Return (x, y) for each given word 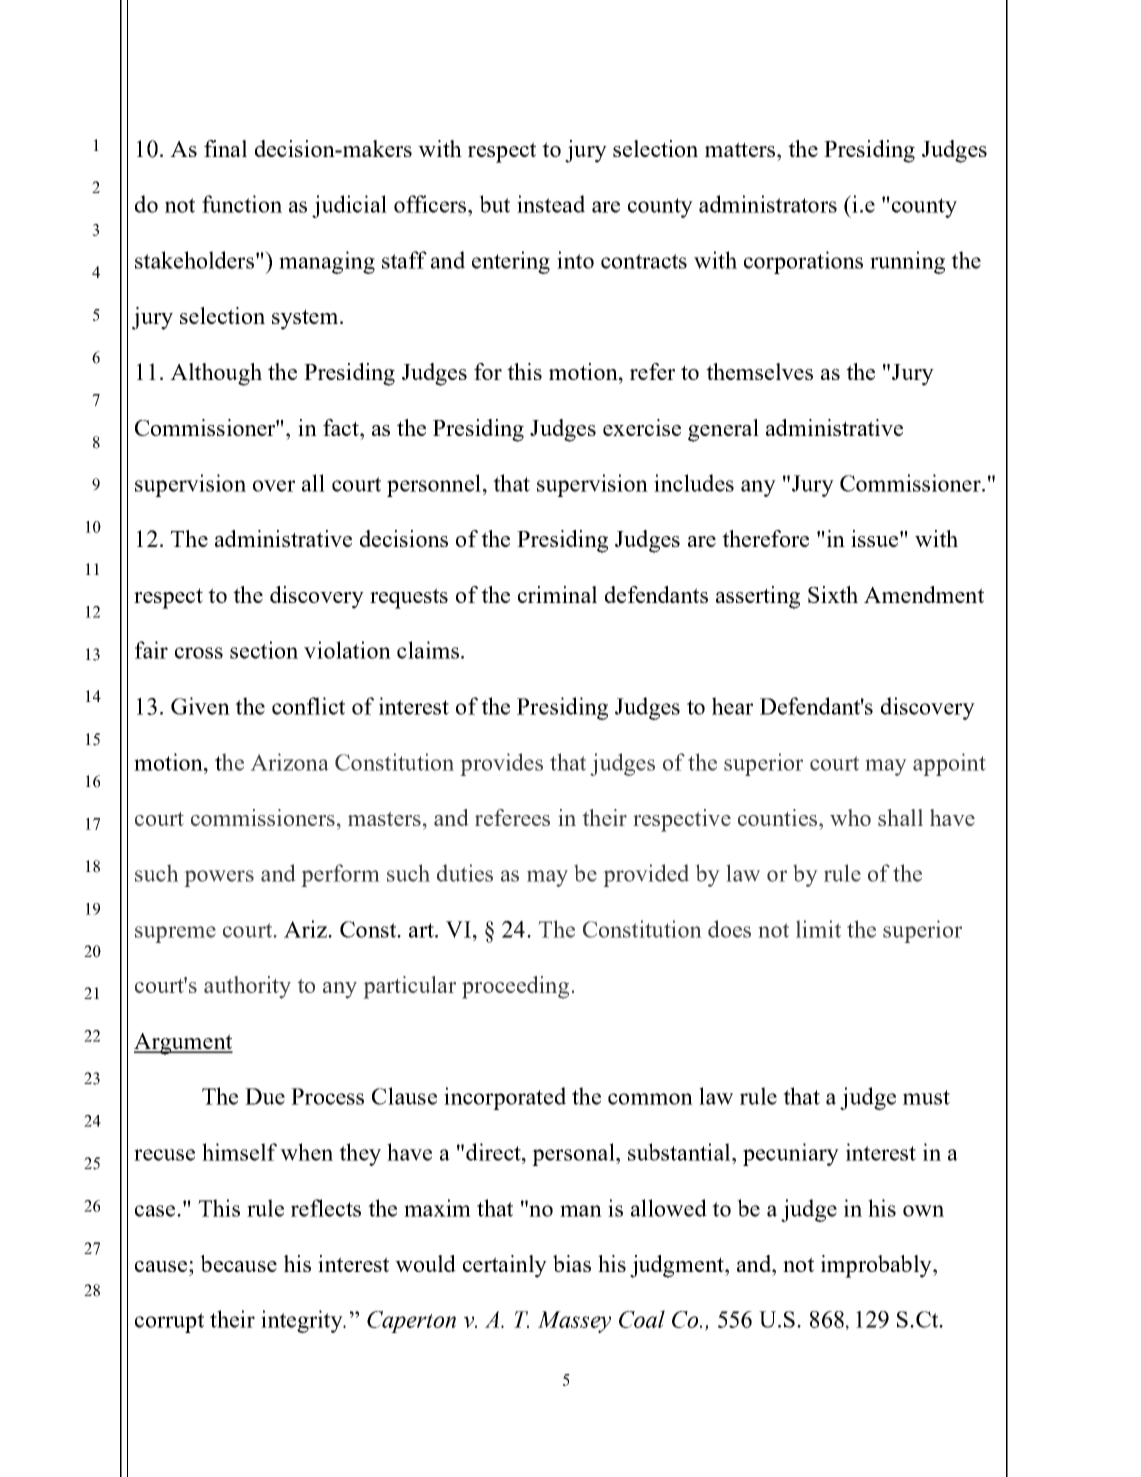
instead (551, 204)
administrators (768, 204)
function (242, 204)
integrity (303, 1321)
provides (501, 764)
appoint (949, 764)
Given (200, 706)
